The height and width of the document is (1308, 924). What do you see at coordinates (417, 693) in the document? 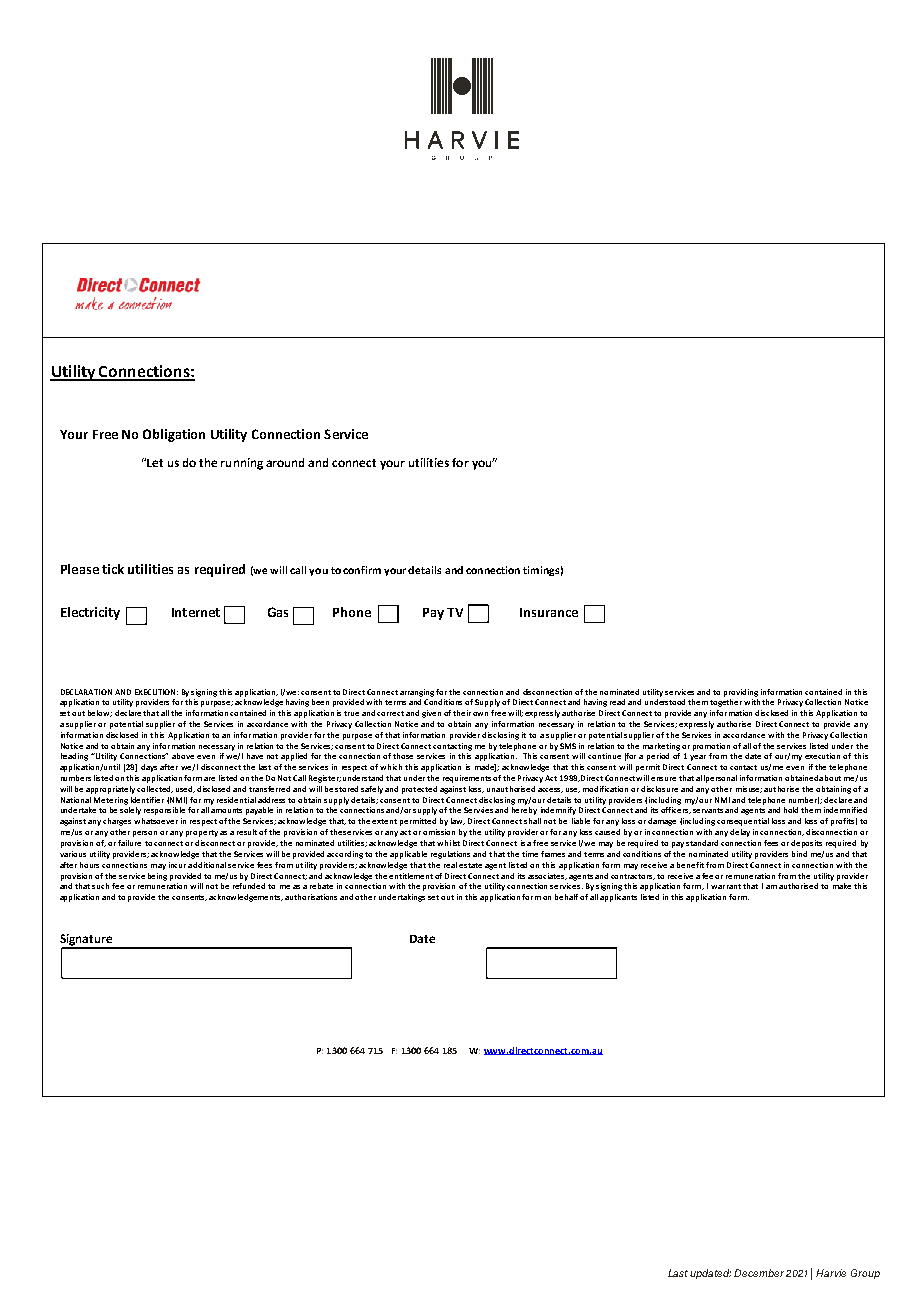
I see `arranging` at bounding box center [417, 693].
